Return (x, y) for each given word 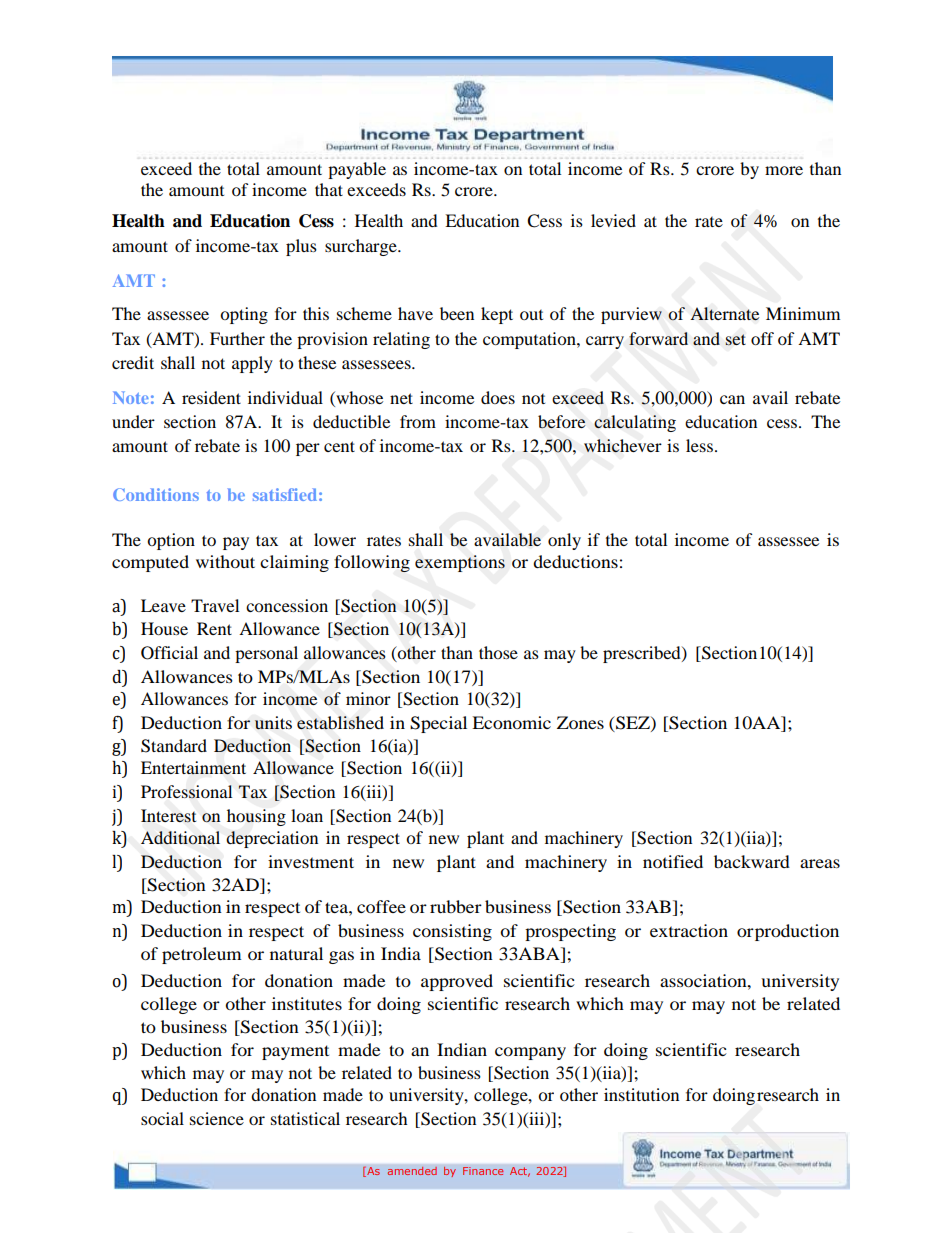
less (699, 445)
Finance (483, 1171)
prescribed (643, 654)
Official (169, 653)
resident (211, 397)
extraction (689, 930)
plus (301, 247)
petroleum (201, 955)
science (217, 1118)
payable (357, 170)
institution (641, 1094)
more (784, 170)
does (498, 397)
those (498, 652)
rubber (456, 906)
